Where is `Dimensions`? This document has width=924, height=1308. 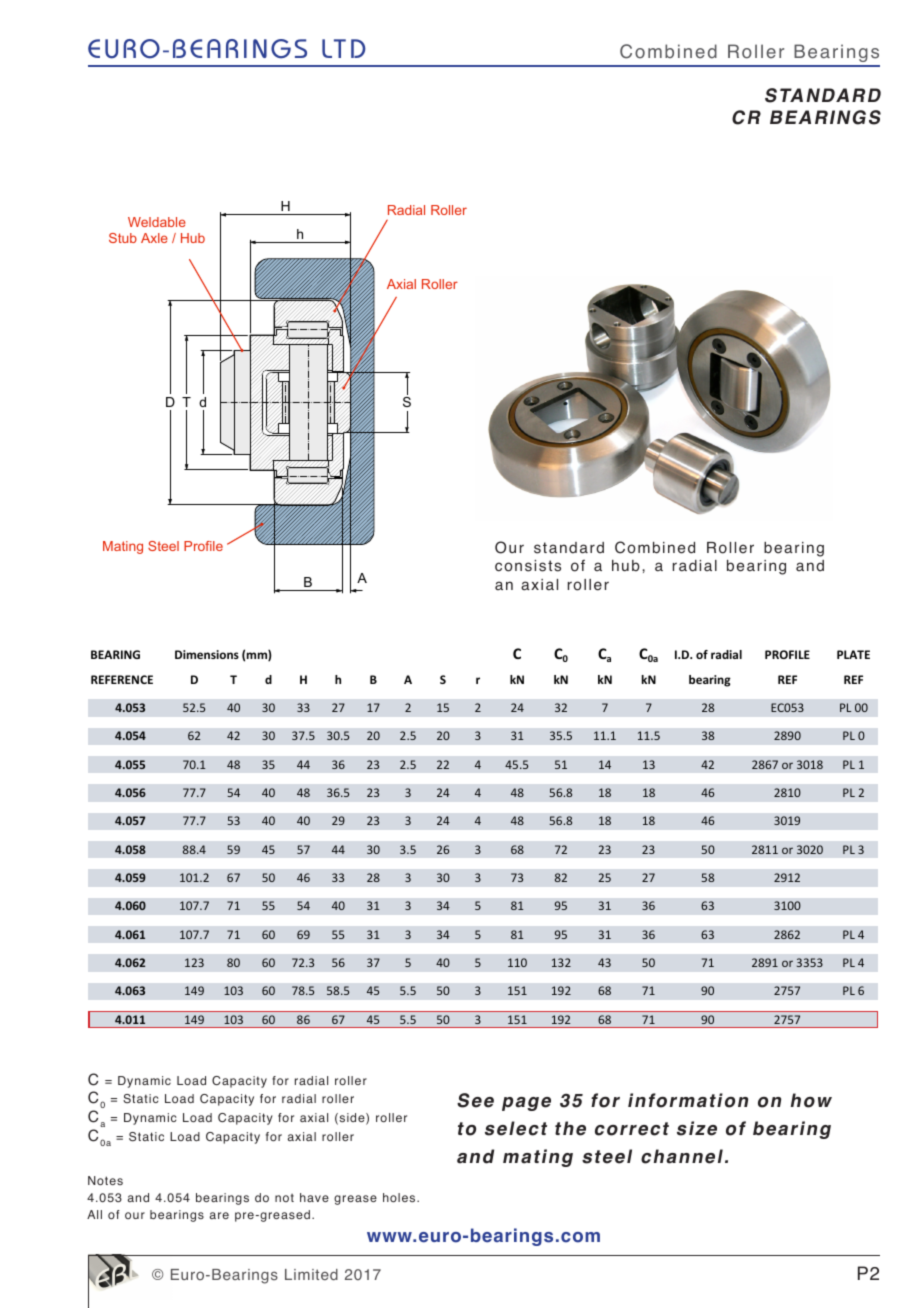 Dimensions is located at coordinates (207, 654).
